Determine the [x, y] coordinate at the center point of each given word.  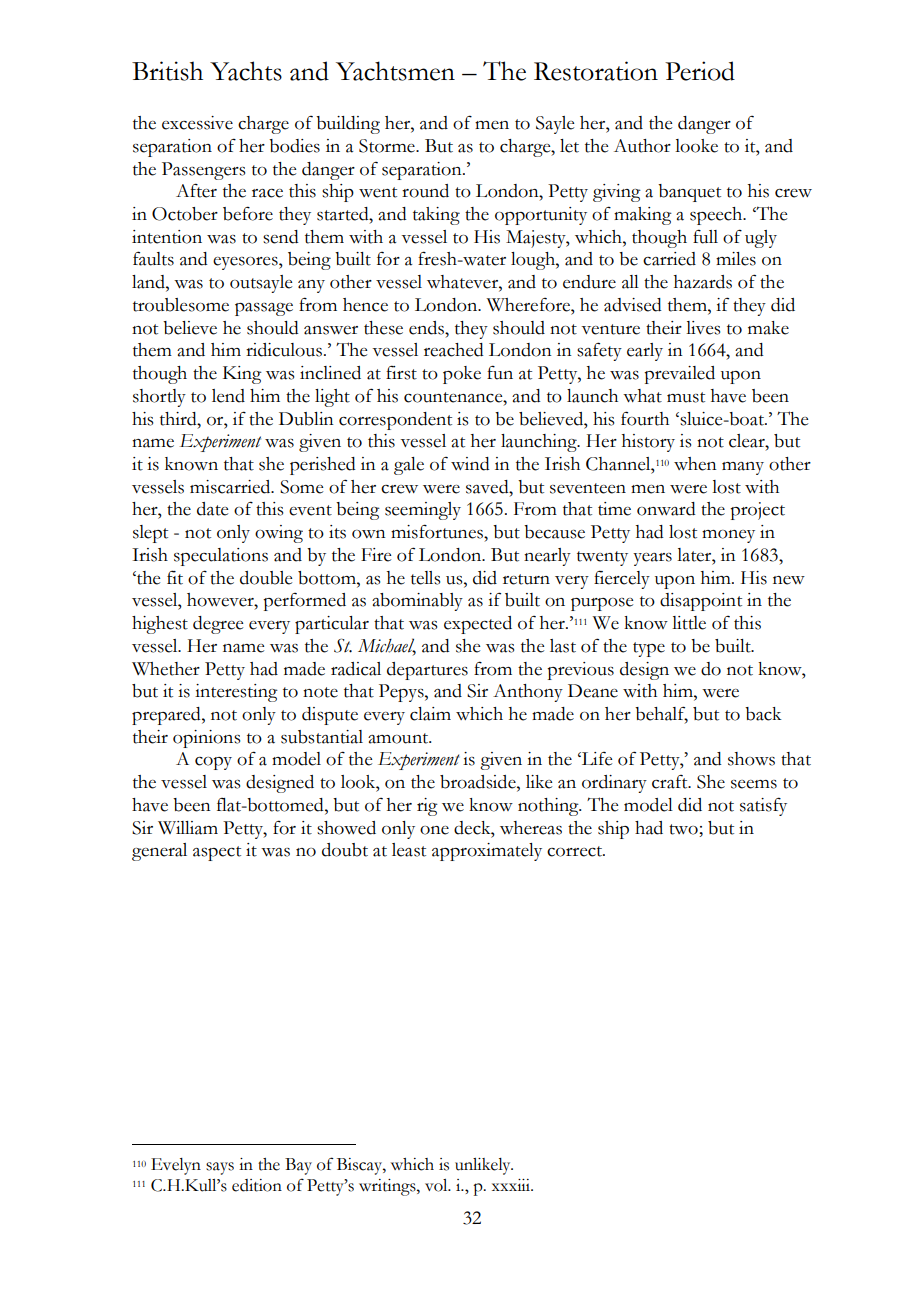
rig [427, 807]
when [695, 464]
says [220, 1168]
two [684, 829]
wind [470, 464]
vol [437, 1185]
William [188, 828]
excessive [197, 123]
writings [388, 1187]
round [425, 191]
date [212, 509]
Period [700, 71]
